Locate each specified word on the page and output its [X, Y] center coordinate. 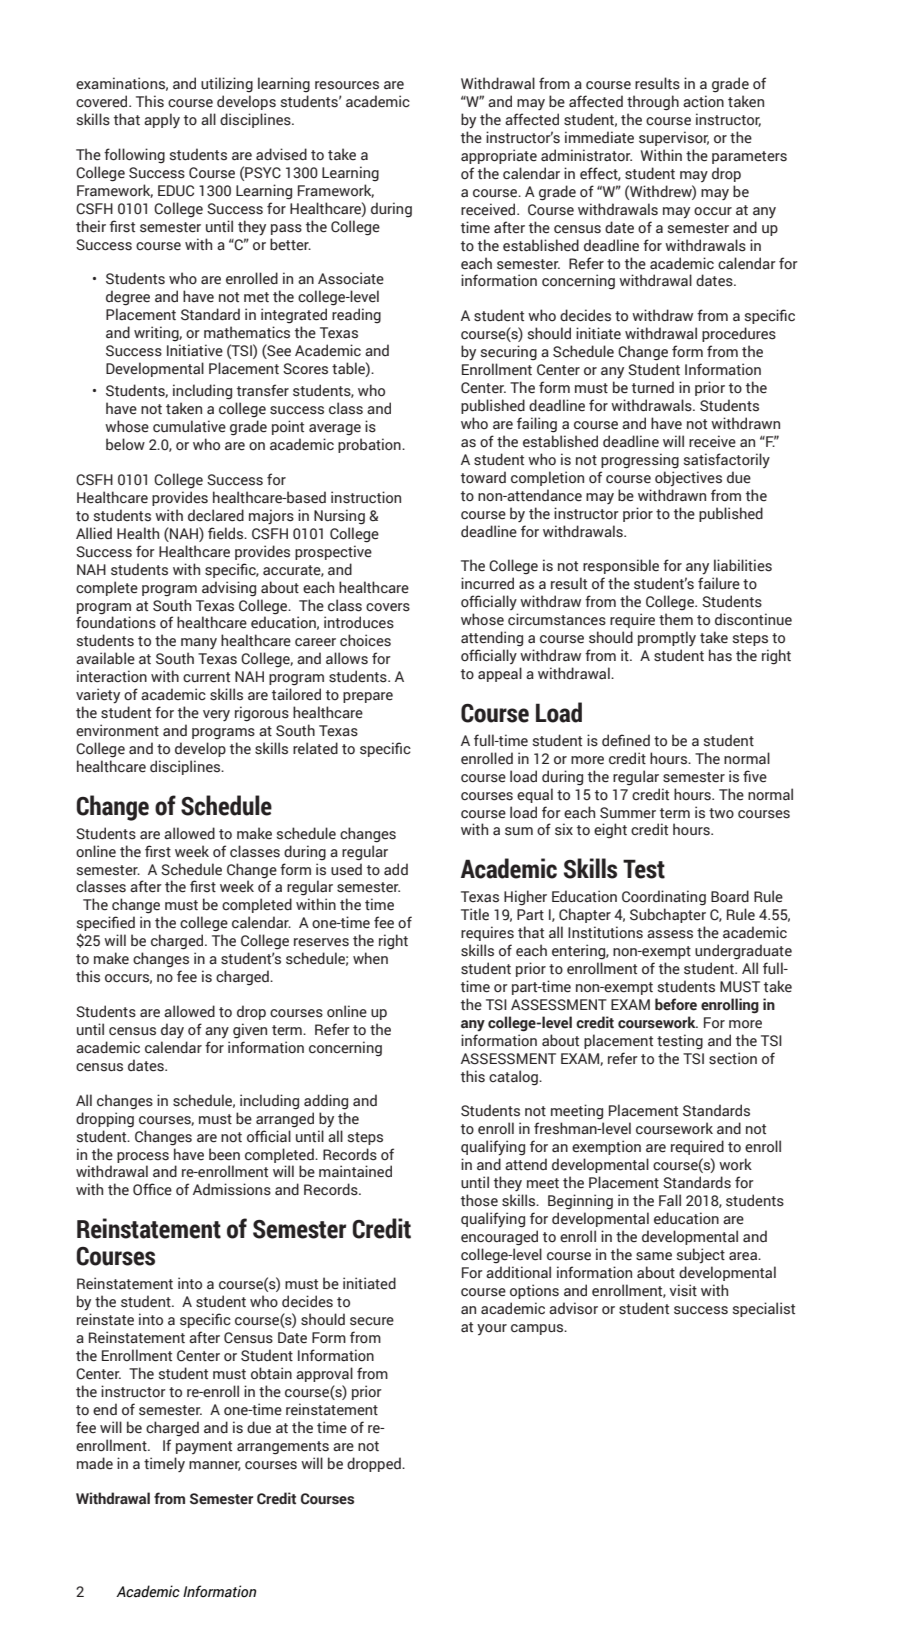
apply [162, 120]
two [721, 813]
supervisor [674, 138]
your [492, 1329]
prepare [368, 697]
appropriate [499, 156]
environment [117, 730]
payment [204, 1447]
